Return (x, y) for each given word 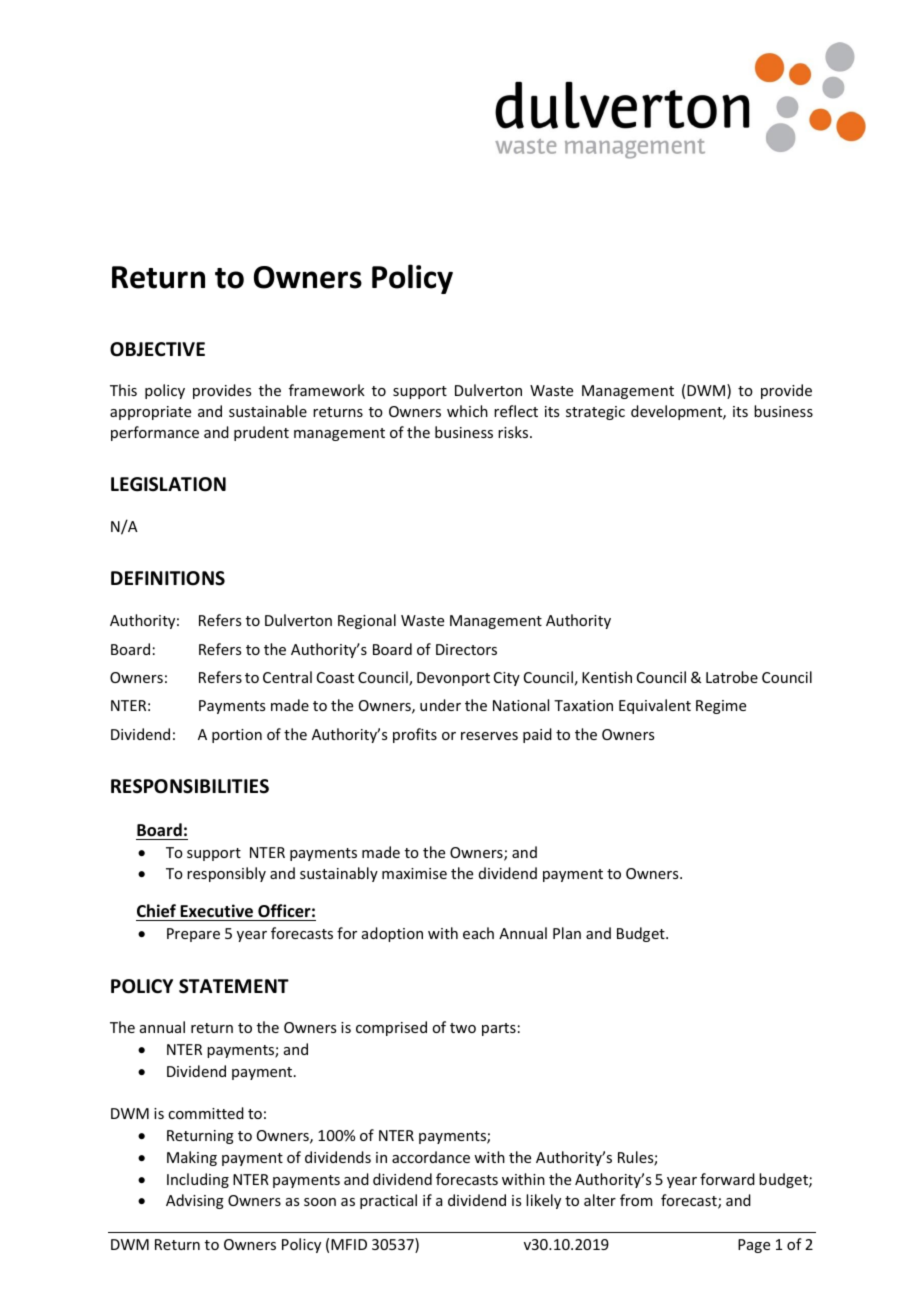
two (463, 1028)
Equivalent (655, 706)
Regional (367, 621)
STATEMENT (234, 986)
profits (415, 735)
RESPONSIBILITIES (190, 786)
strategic (595, 413)
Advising (195, 1201)
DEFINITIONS (168, 578)
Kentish (607, 677)
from (636, 1200)
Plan (567, 933)
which (467, 411)
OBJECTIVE (157, 349)
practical (388, 1201)
